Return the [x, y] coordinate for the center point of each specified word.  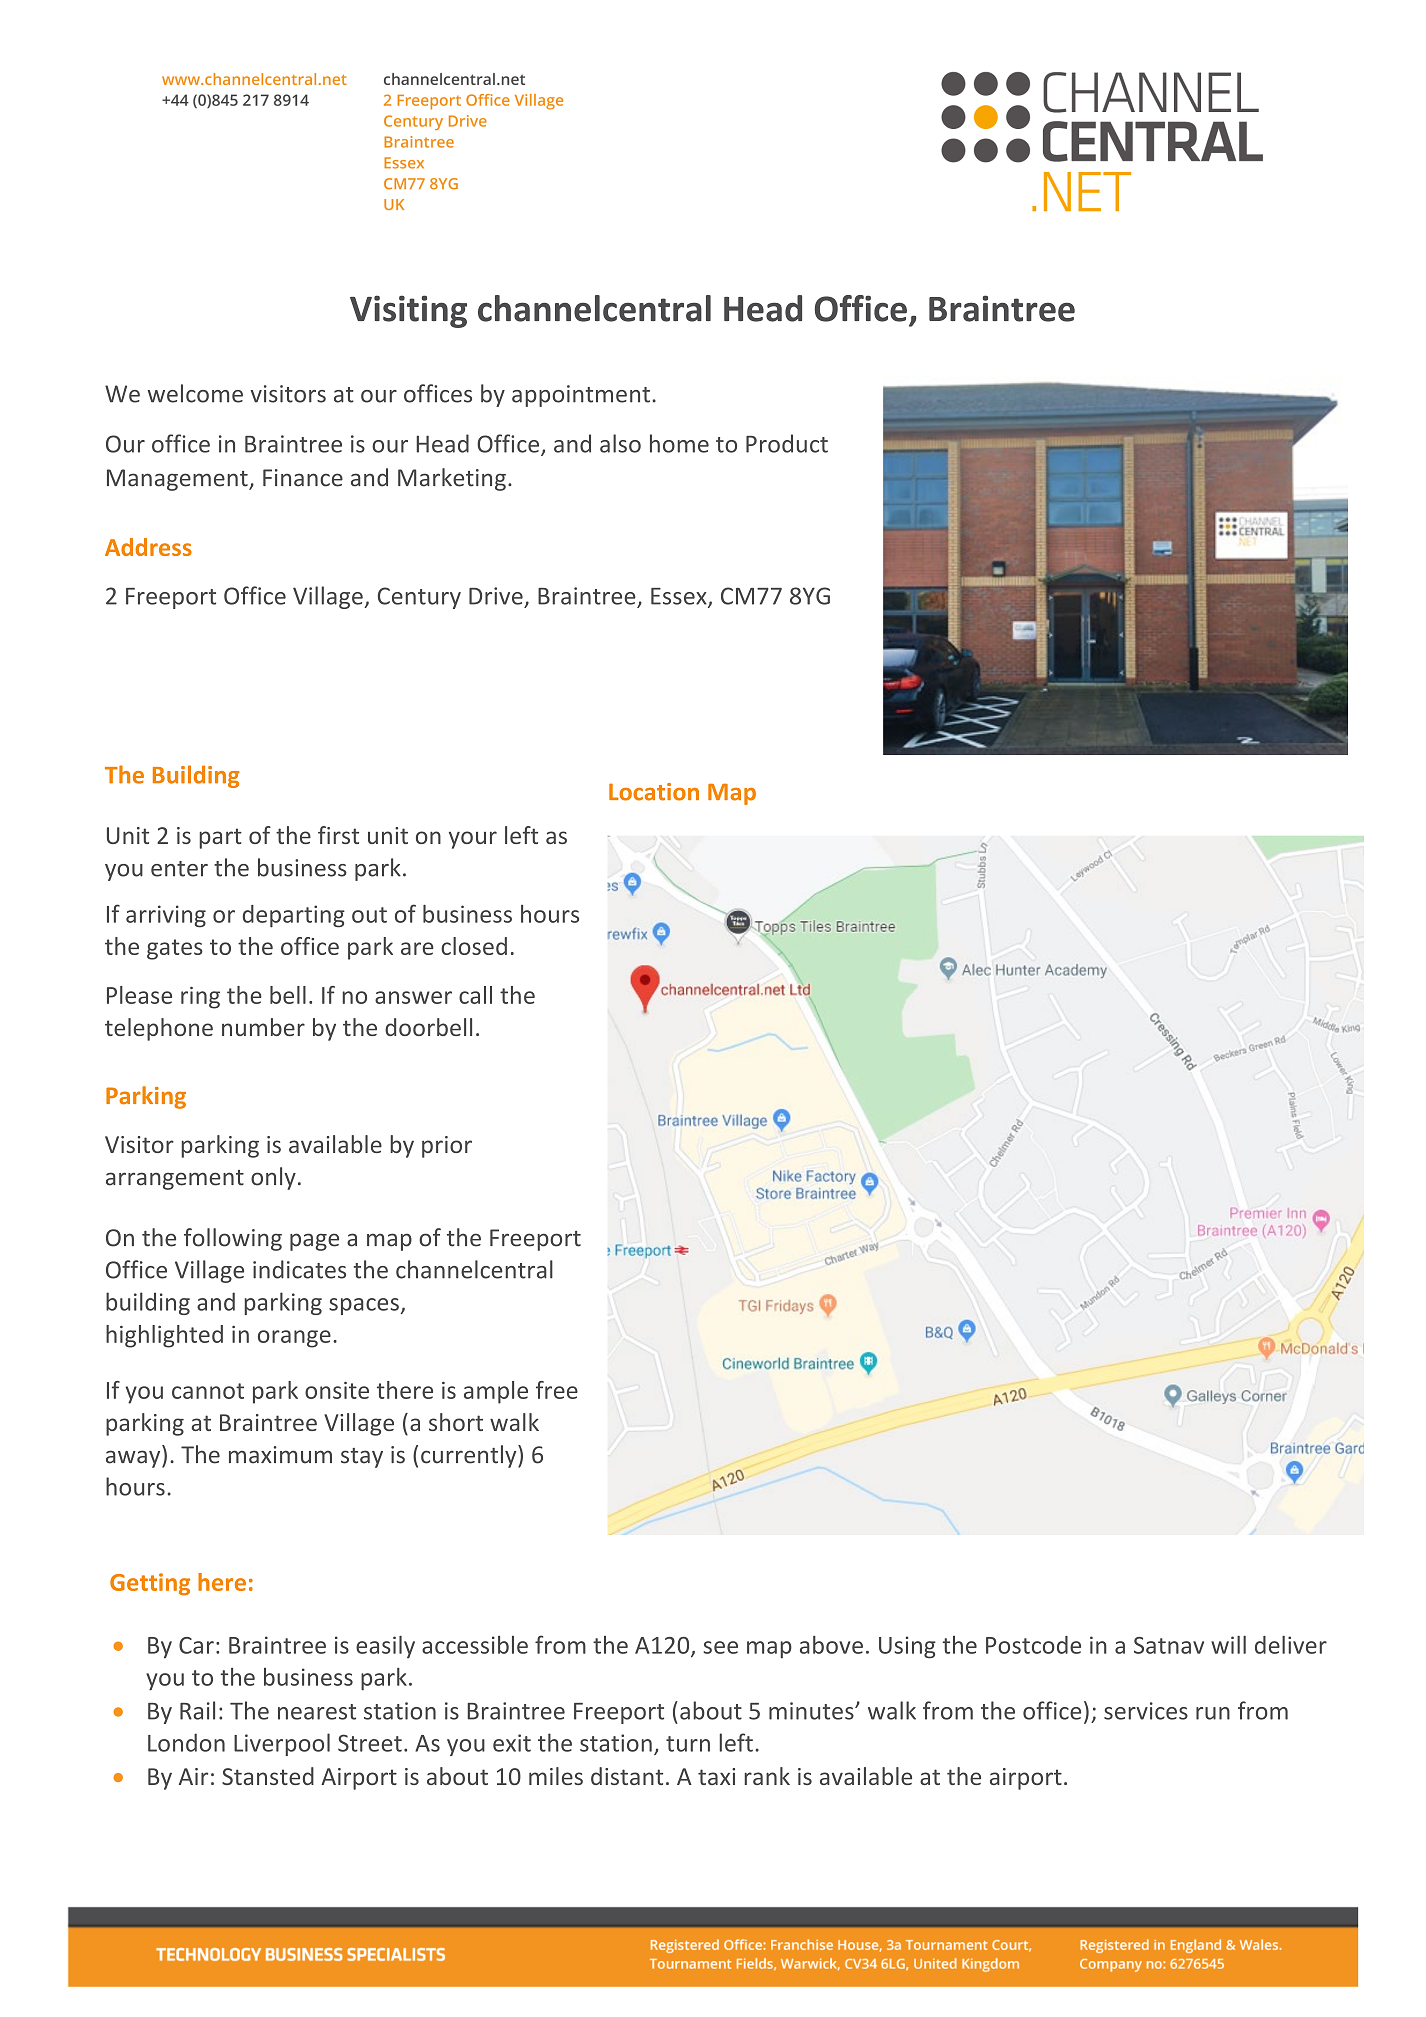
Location [654, 792]
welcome [195, 393]
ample [496, 1392]
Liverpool [282, 1744]
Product [787, 443]
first [338, 835]
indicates [299, 1269]
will [1228, 1645]
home [679, 443]
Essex [680, 597]
